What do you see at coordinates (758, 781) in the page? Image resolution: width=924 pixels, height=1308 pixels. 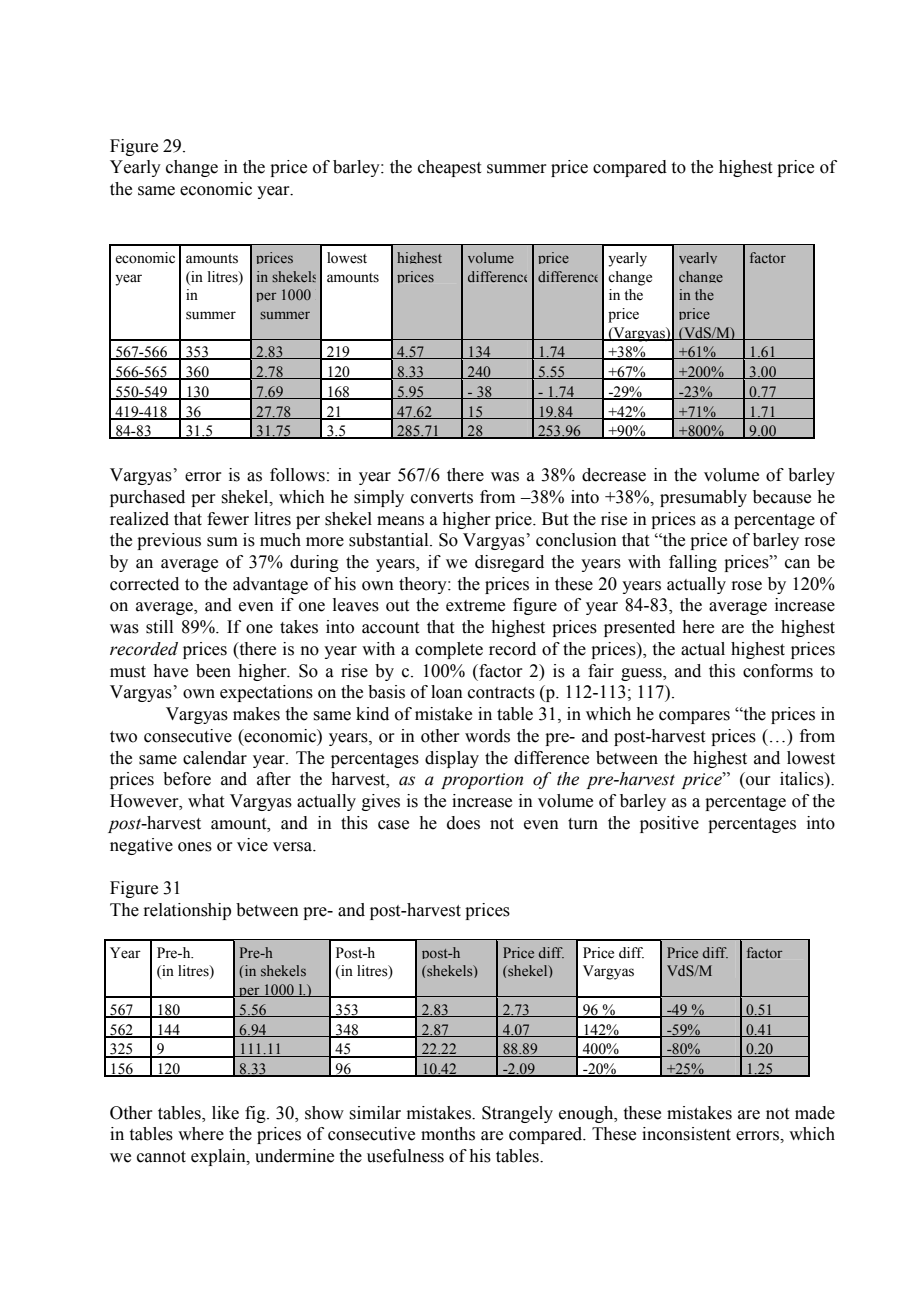 I see `our` at bounding box center [758, 781].
